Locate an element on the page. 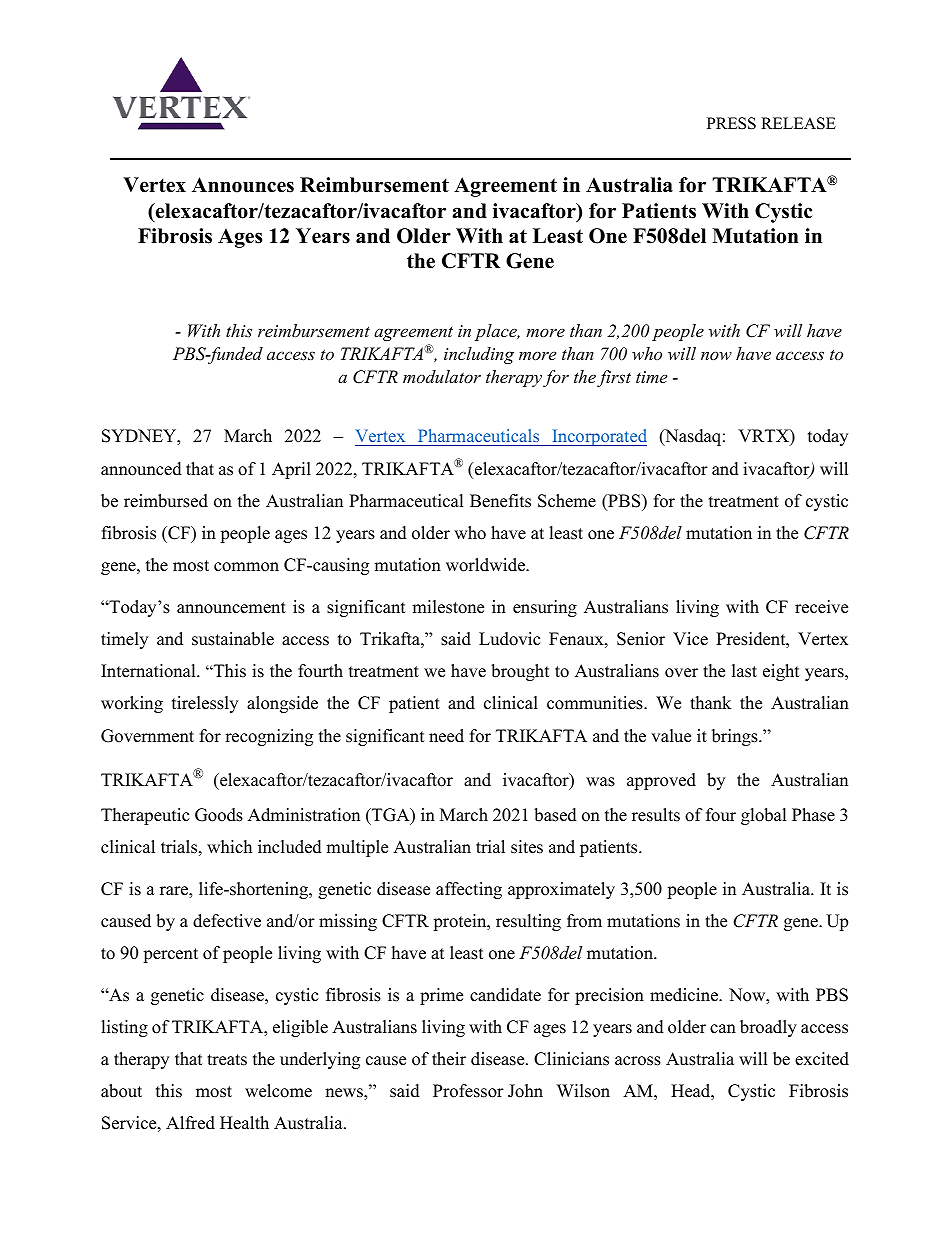 This document has width=952, height=1233. Professor is located at coordinates (468, 1091).
